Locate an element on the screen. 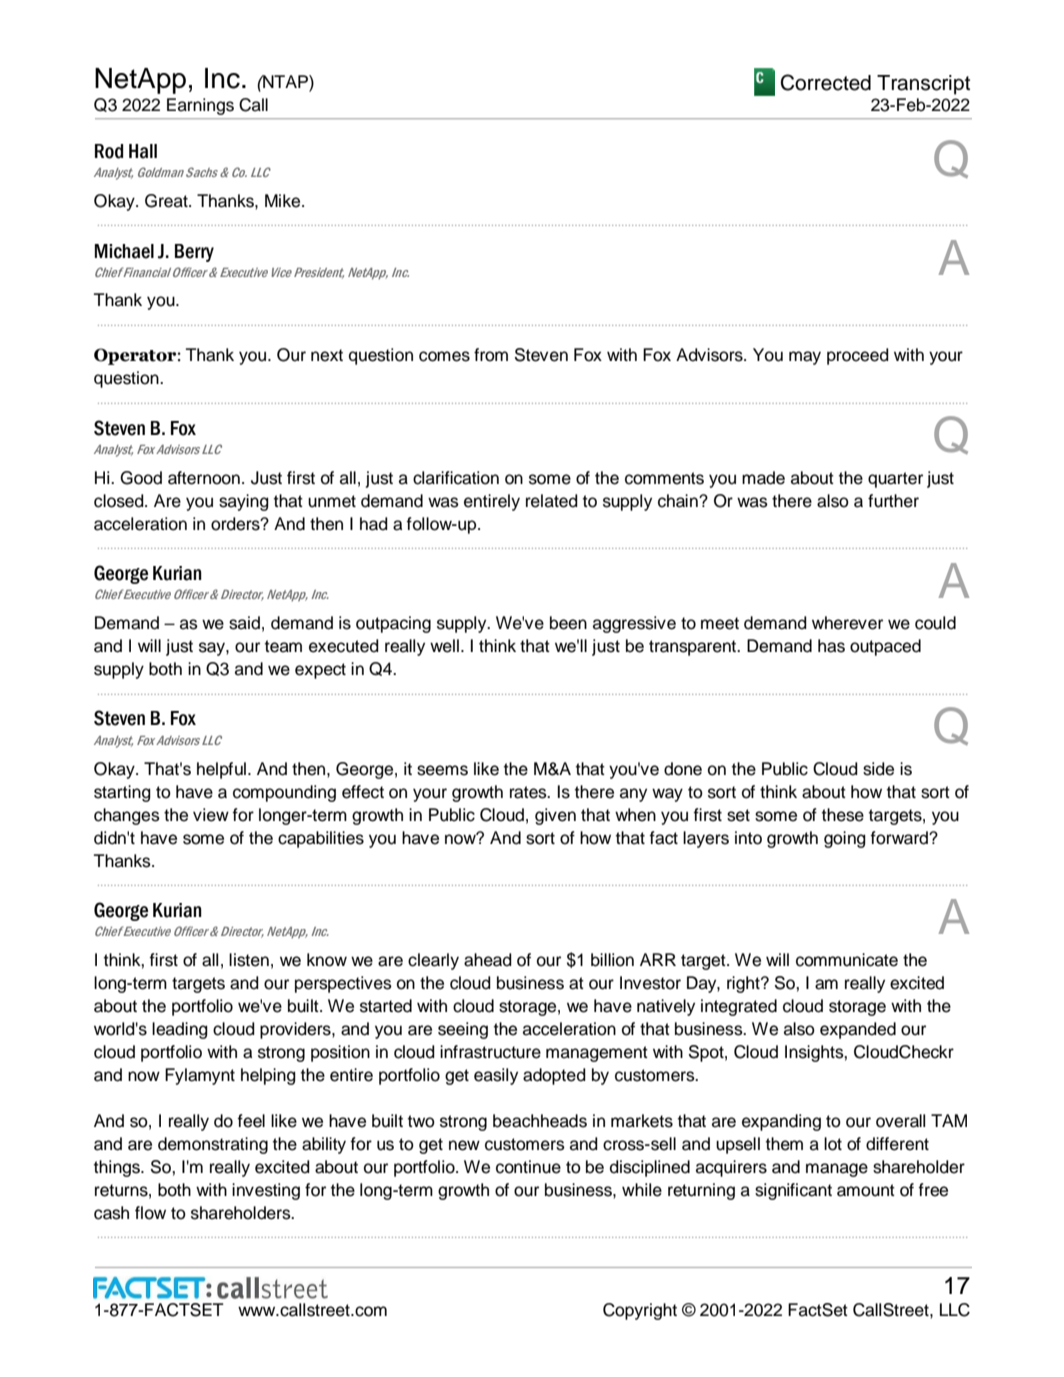 This screenshot has height=1377, width=1064. view is located at coordinates (211, 815).
